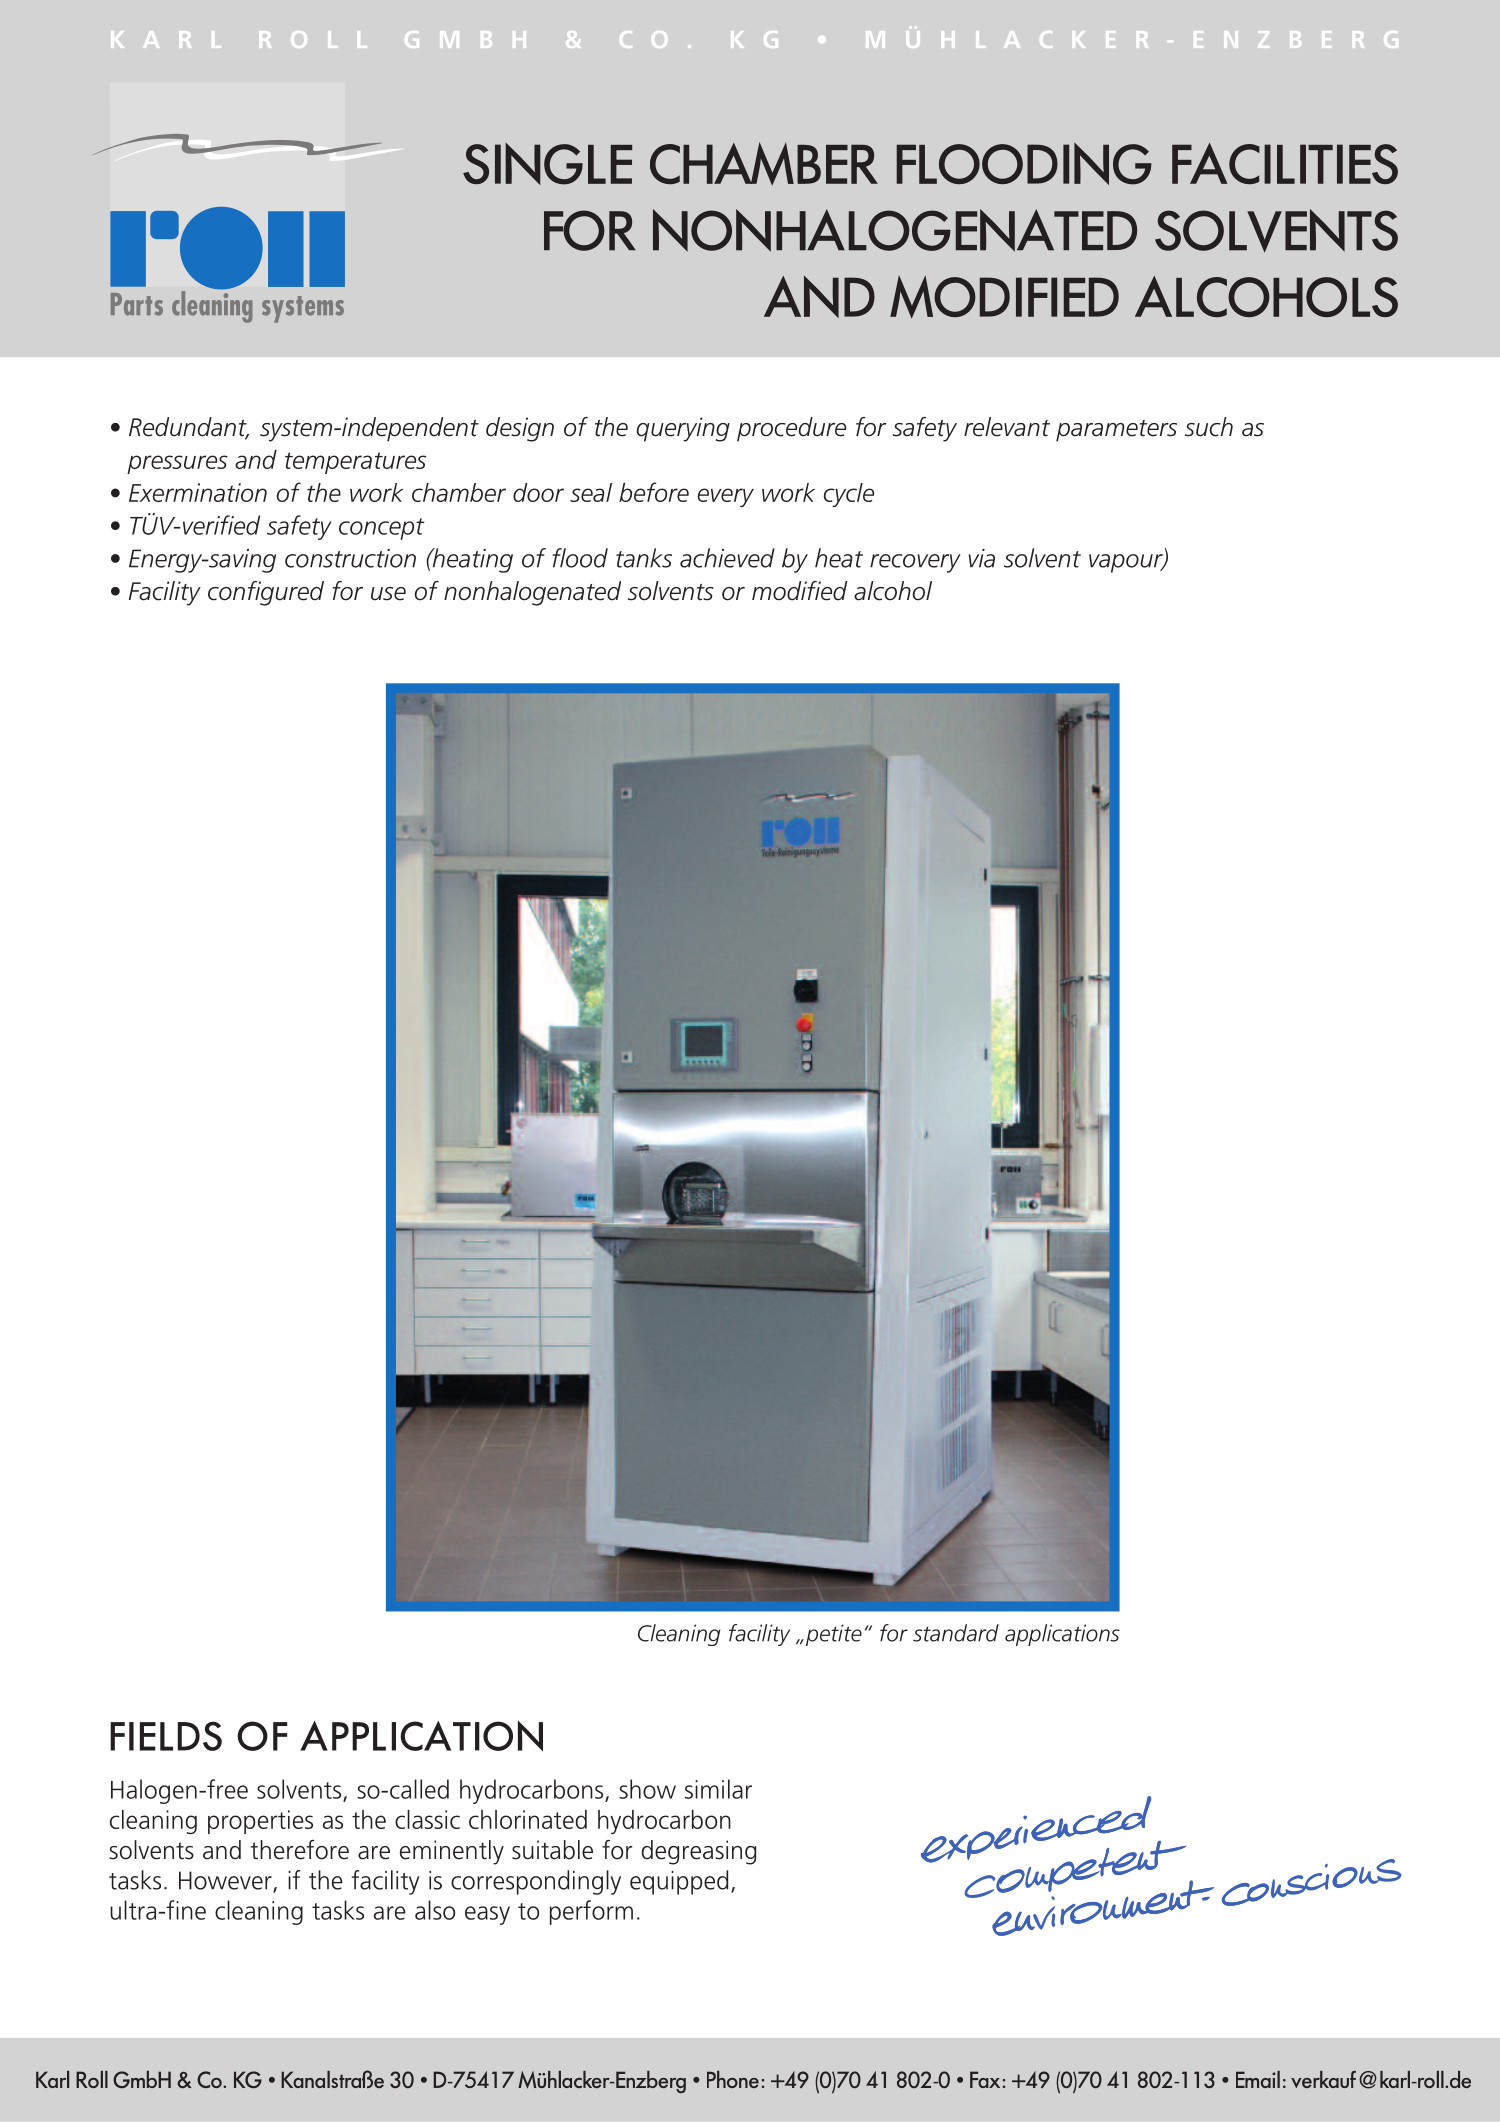 This screenshot has width=1500, height=2122. What do you see at coordinates (1127, 563) in the screenshot?
I see `vapour` at bounding box center [1127, 563].
